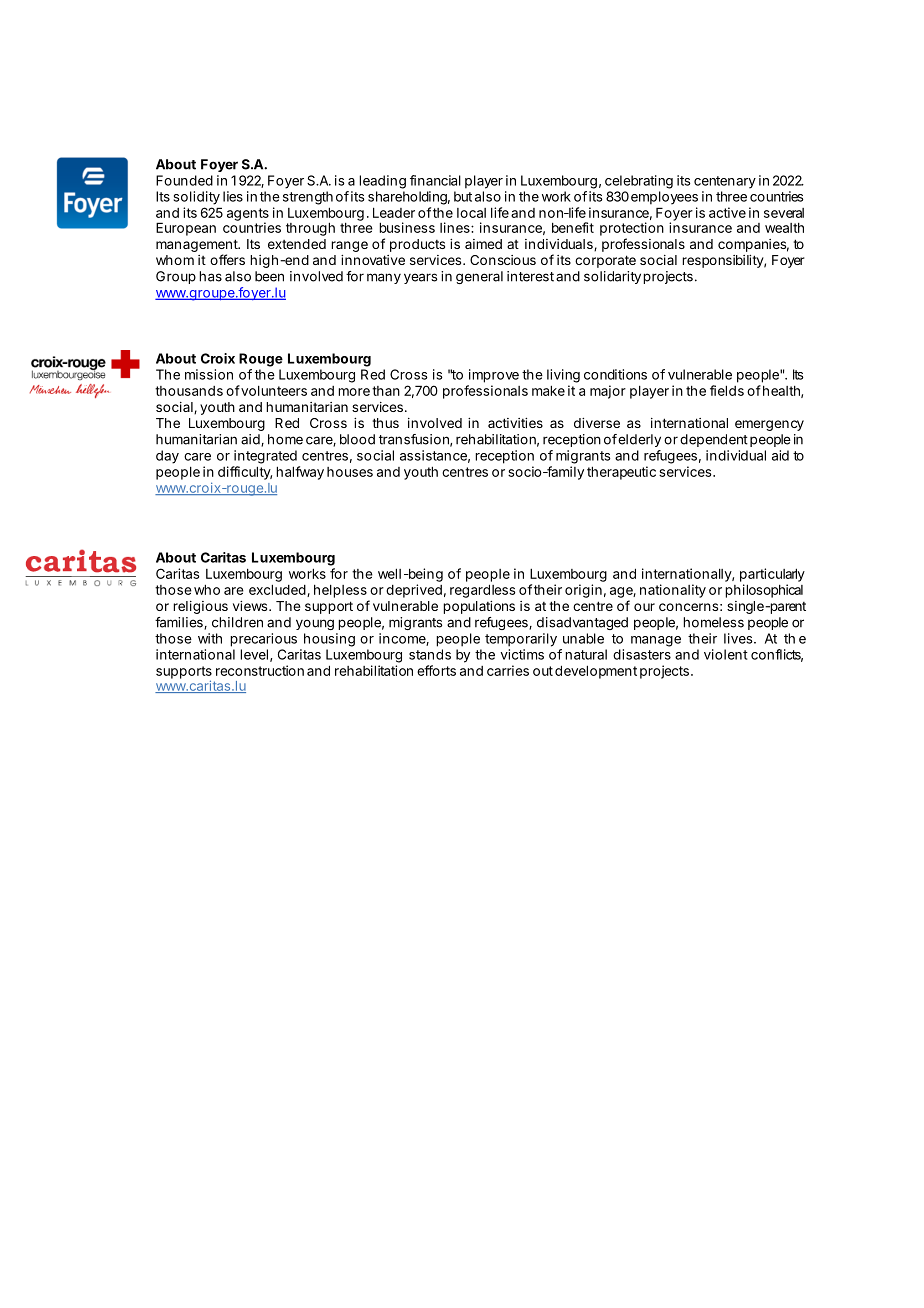  I want to click on general, so click(479, 277).
